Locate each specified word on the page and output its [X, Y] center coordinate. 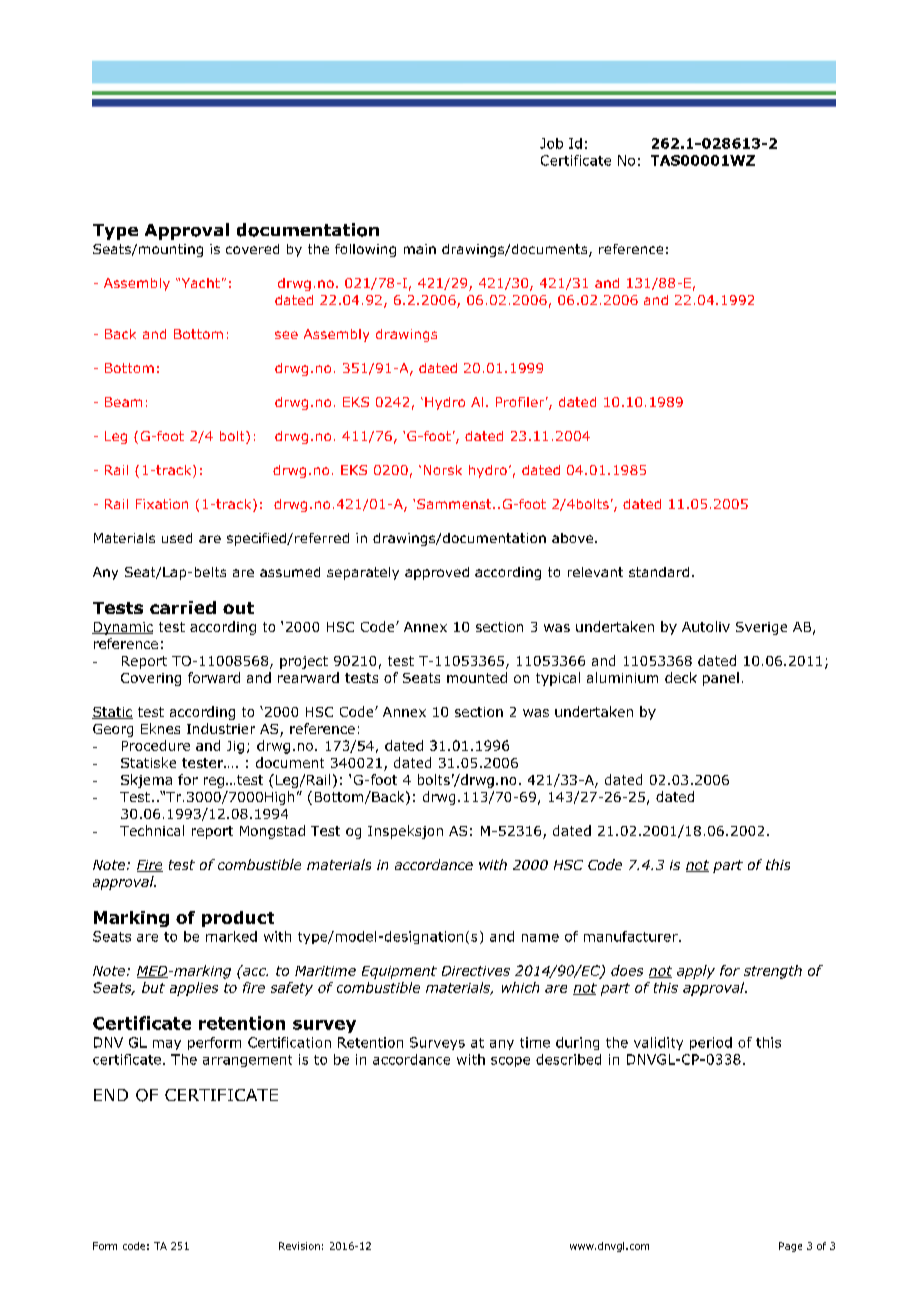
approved [437, 573]
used [177, 538]
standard [659, 572]
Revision [299, 1246]
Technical [152, 830]
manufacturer [632, 936]
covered [252, 249]
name [540, 938]
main [420, 249]
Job [551, 143]
